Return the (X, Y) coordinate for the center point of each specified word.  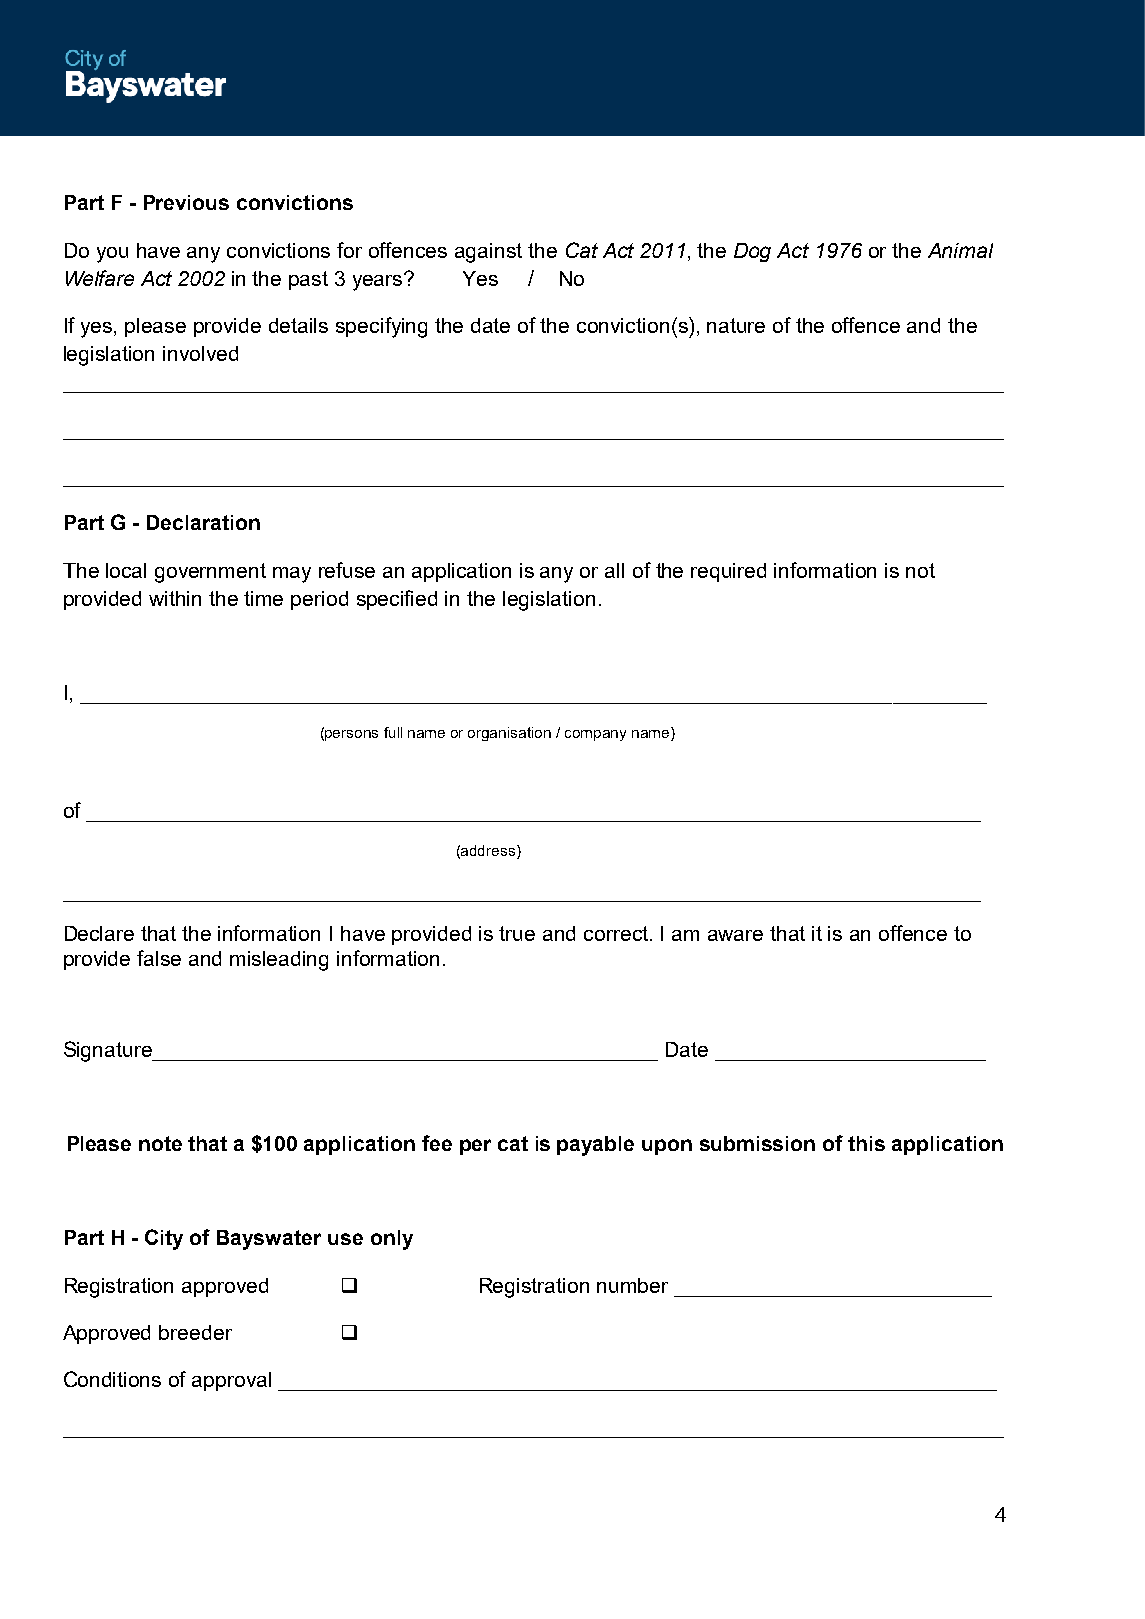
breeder (195, 1332)
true (517, 933)
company (595, 735)
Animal (960, 250)
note (160, 1143)
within (175, 598)
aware (735, 935)
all (614, 570)
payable (595, 1146)
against (488, 253)
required (728, 572)
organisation (509, 734)
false (159, 958)
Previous (186, 202)
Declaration (203, 522)
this (866, 1143)
